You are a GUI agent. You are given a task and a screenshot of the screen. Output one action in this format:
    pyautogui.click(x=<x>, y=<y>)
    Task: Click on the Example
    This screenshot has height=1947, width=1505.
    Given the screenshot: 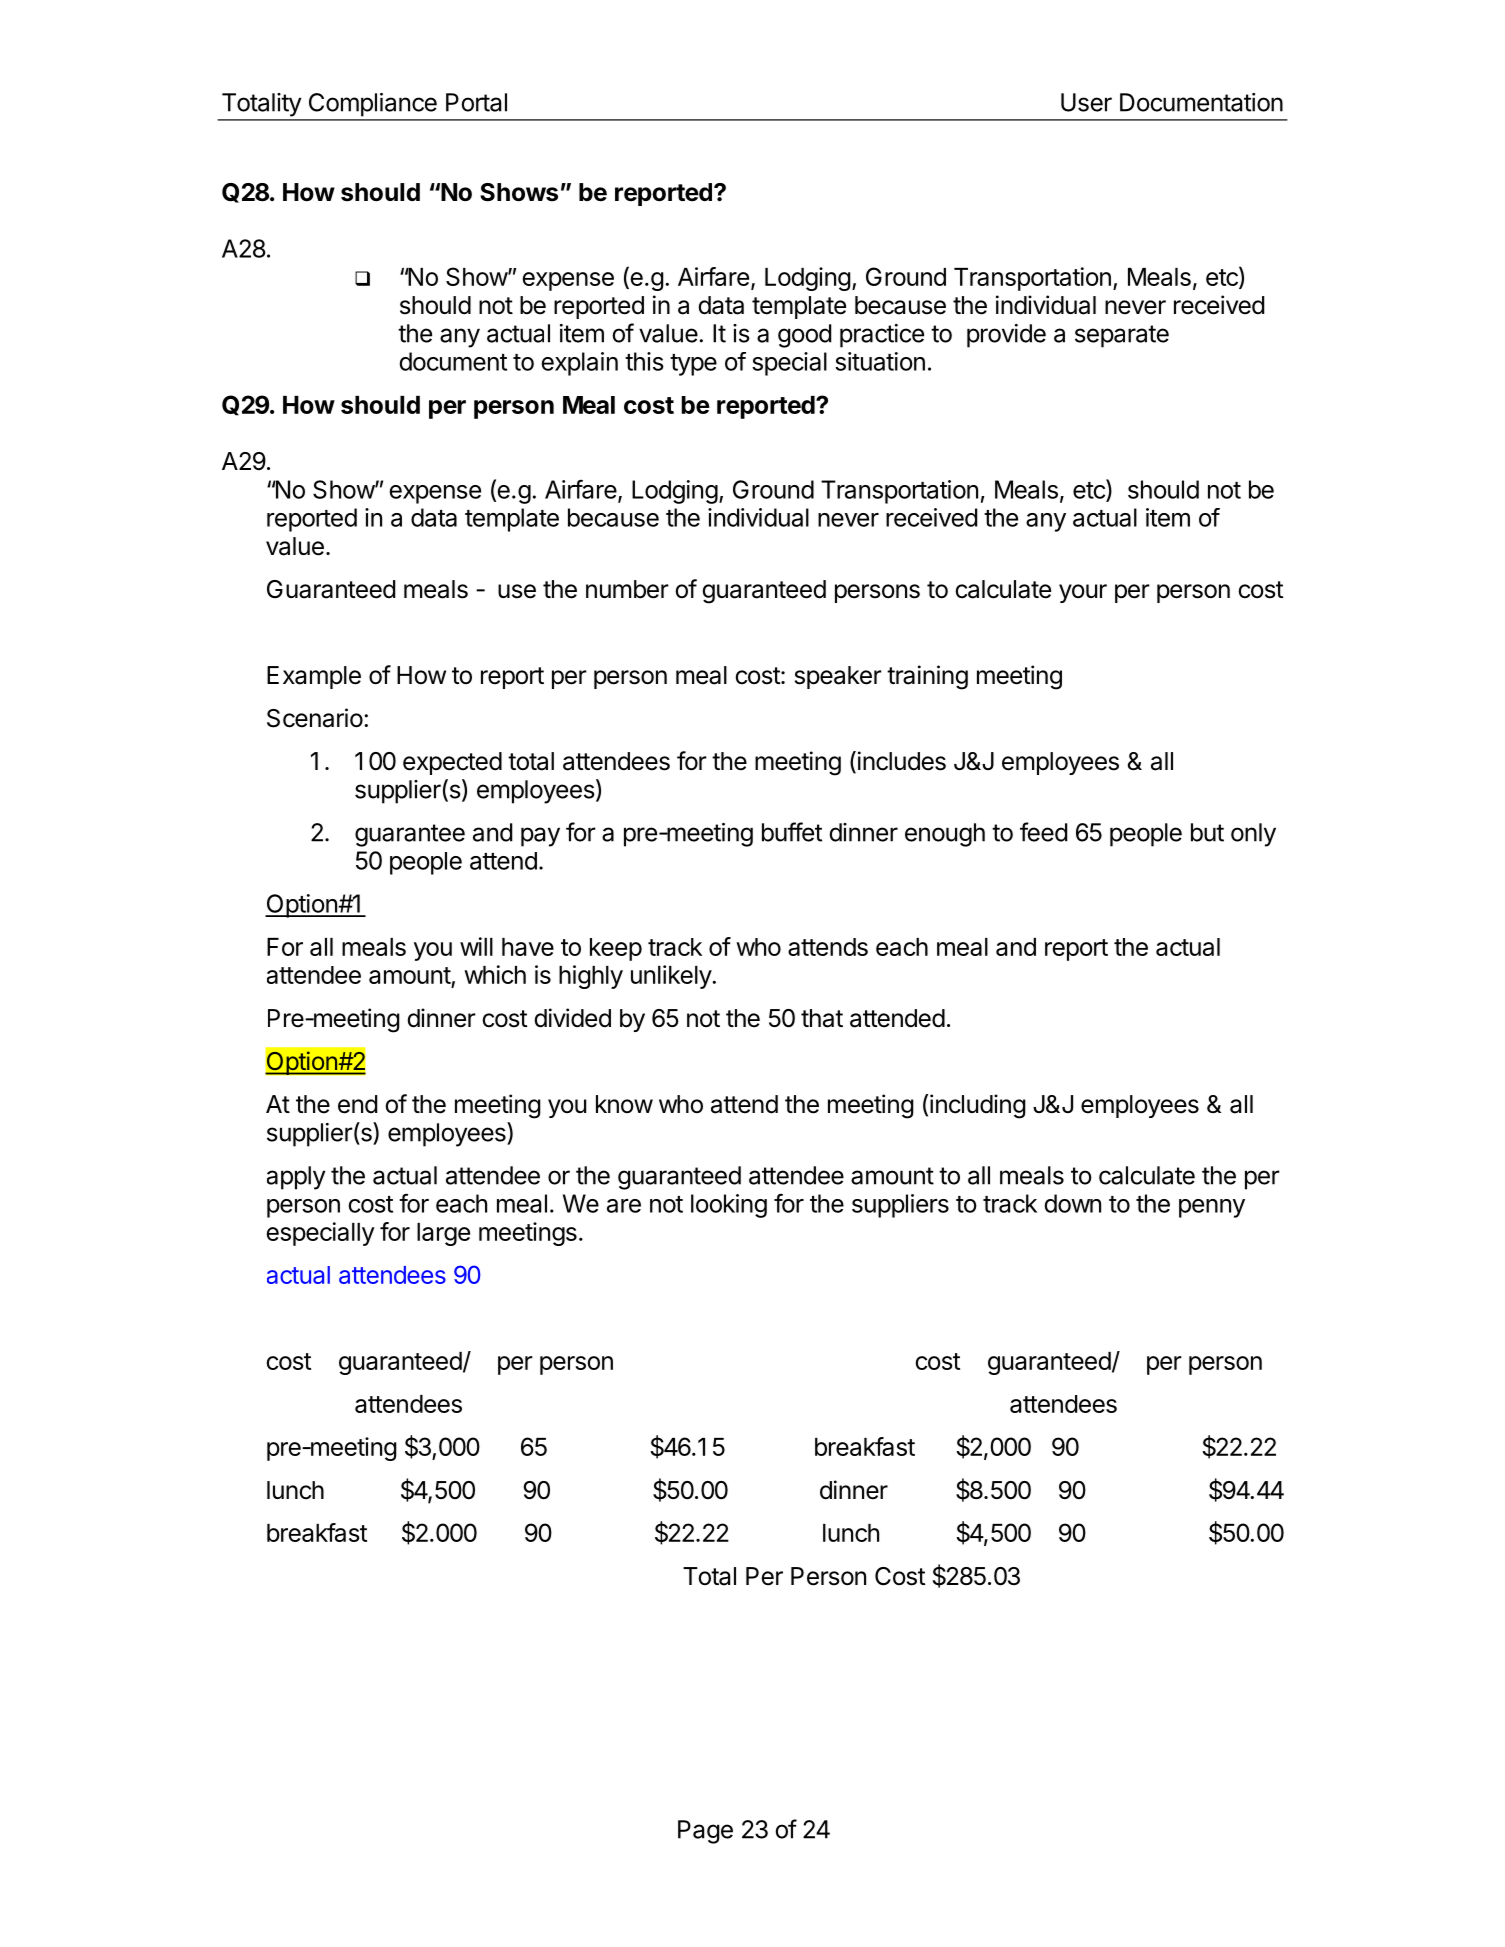 What is the action you would take?
    pyautogui.click(x=314, y=677)
